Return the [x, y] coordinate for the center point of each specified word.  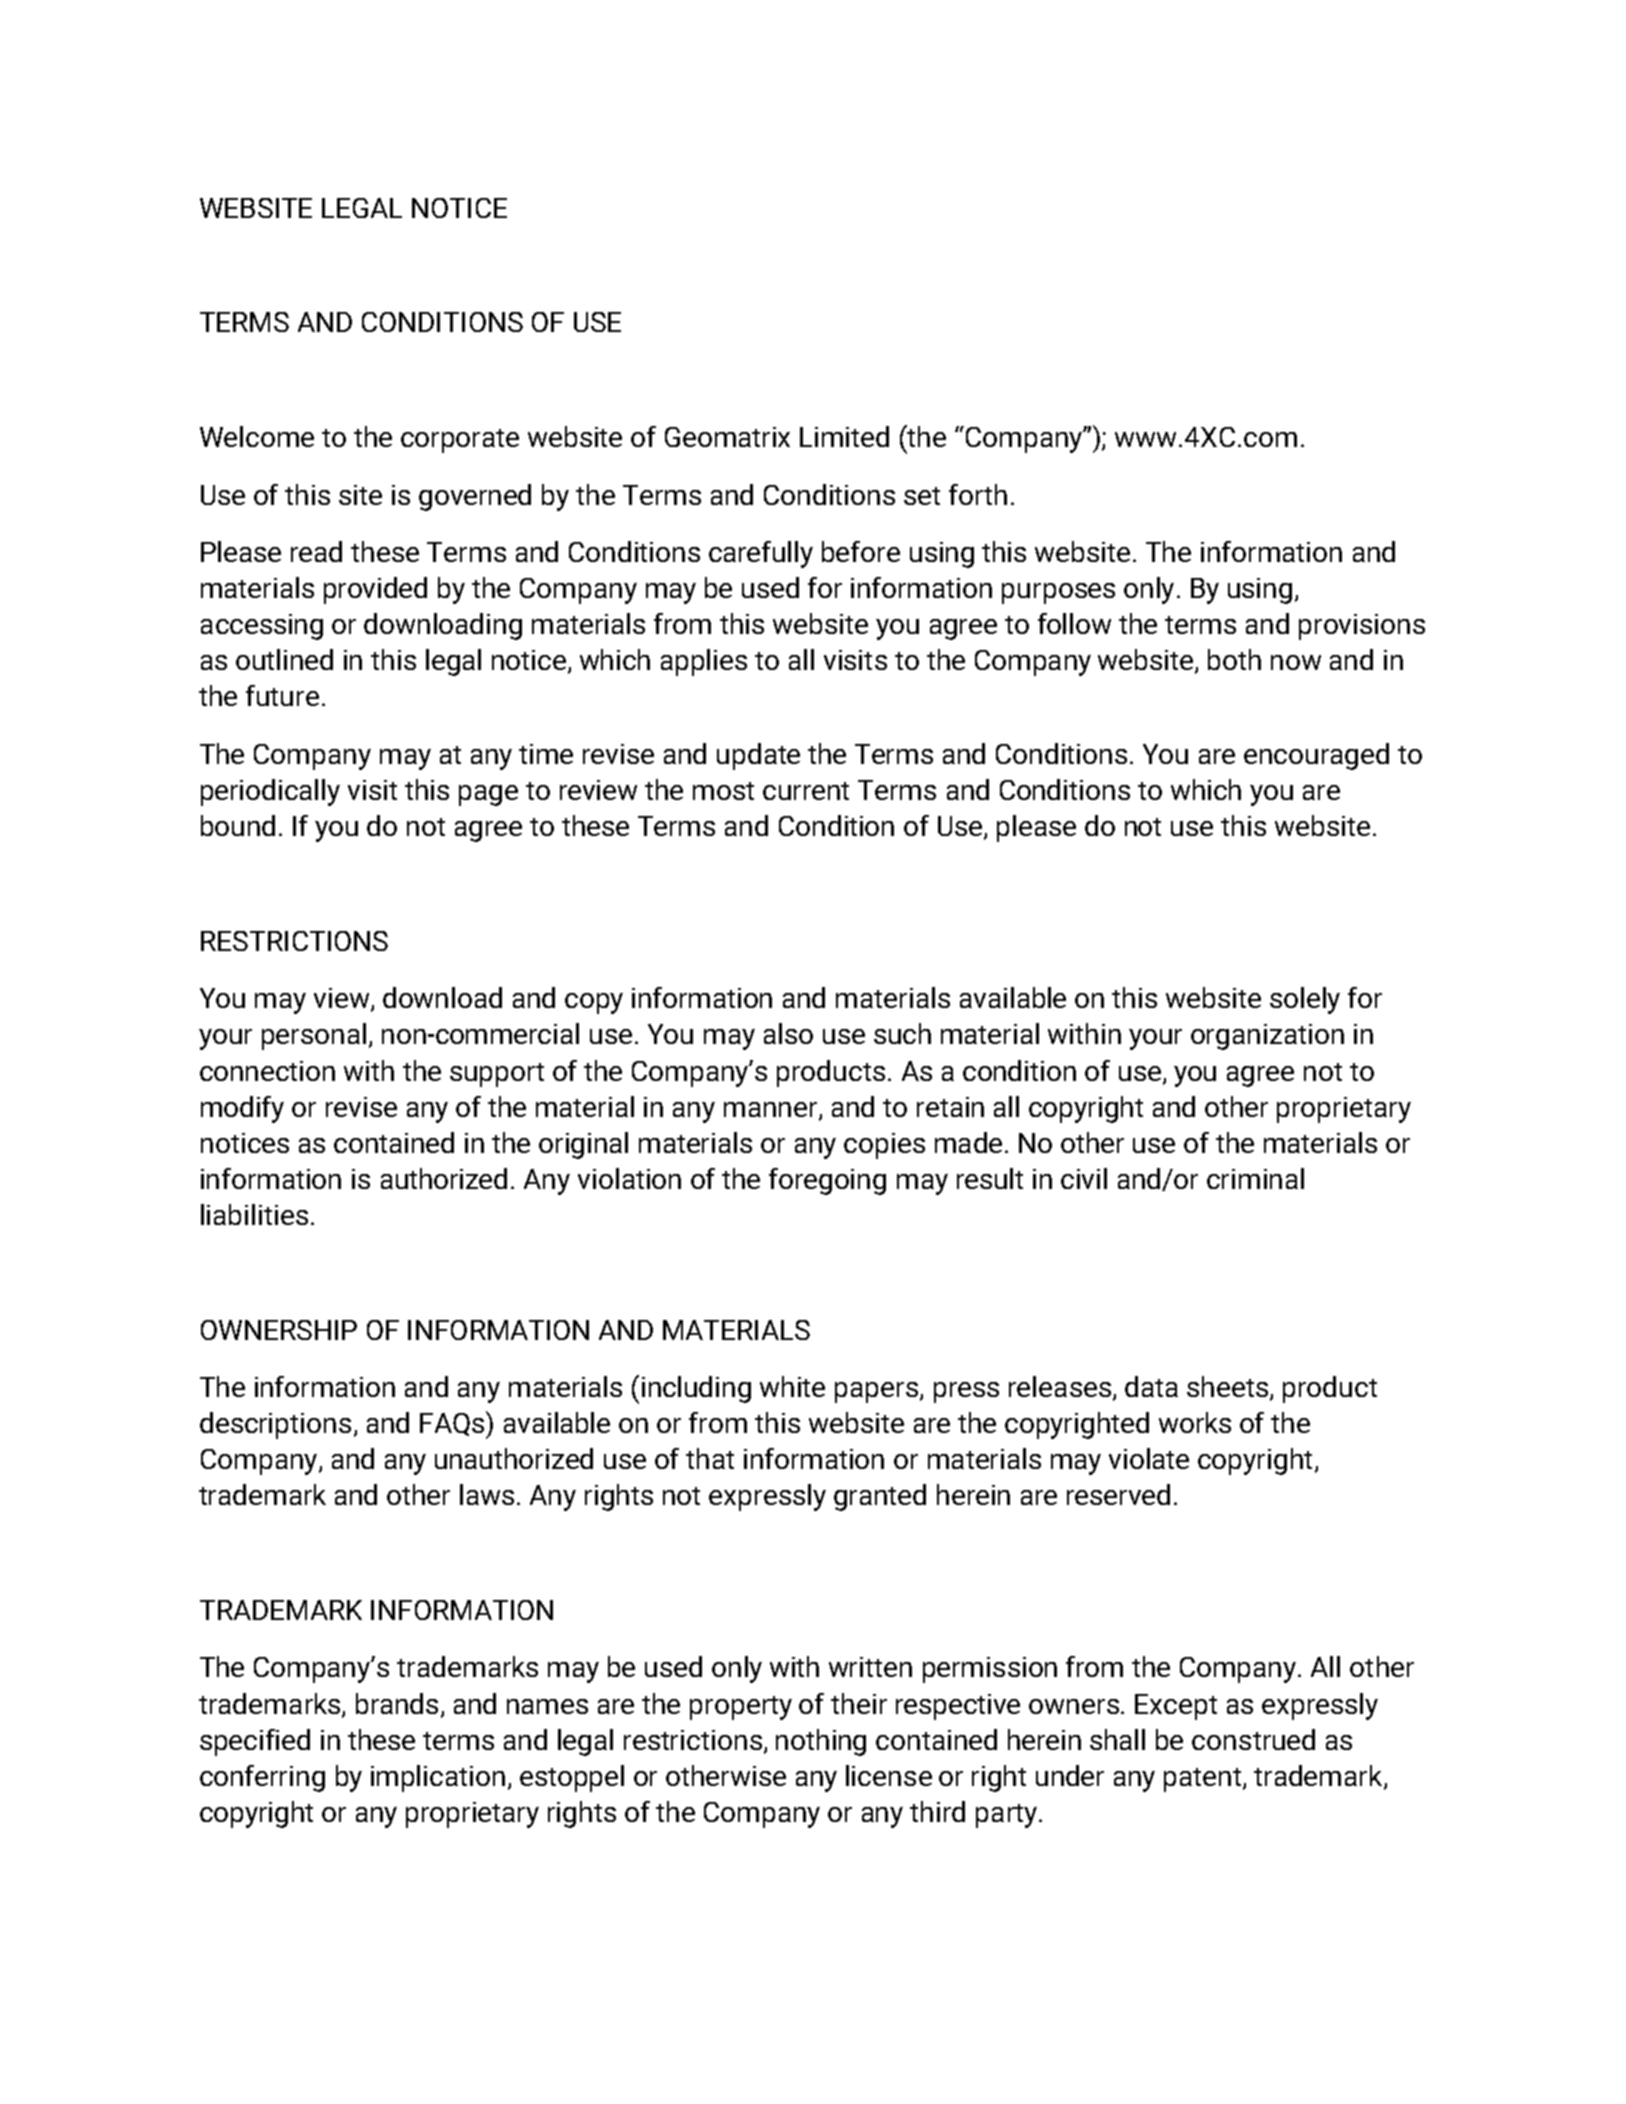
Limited [844, 436]
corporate [460, 441]
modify [242, 1109]
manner [772, 1110]
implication [438, 1778]
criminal [1255, 1178]
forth [978, 494]
